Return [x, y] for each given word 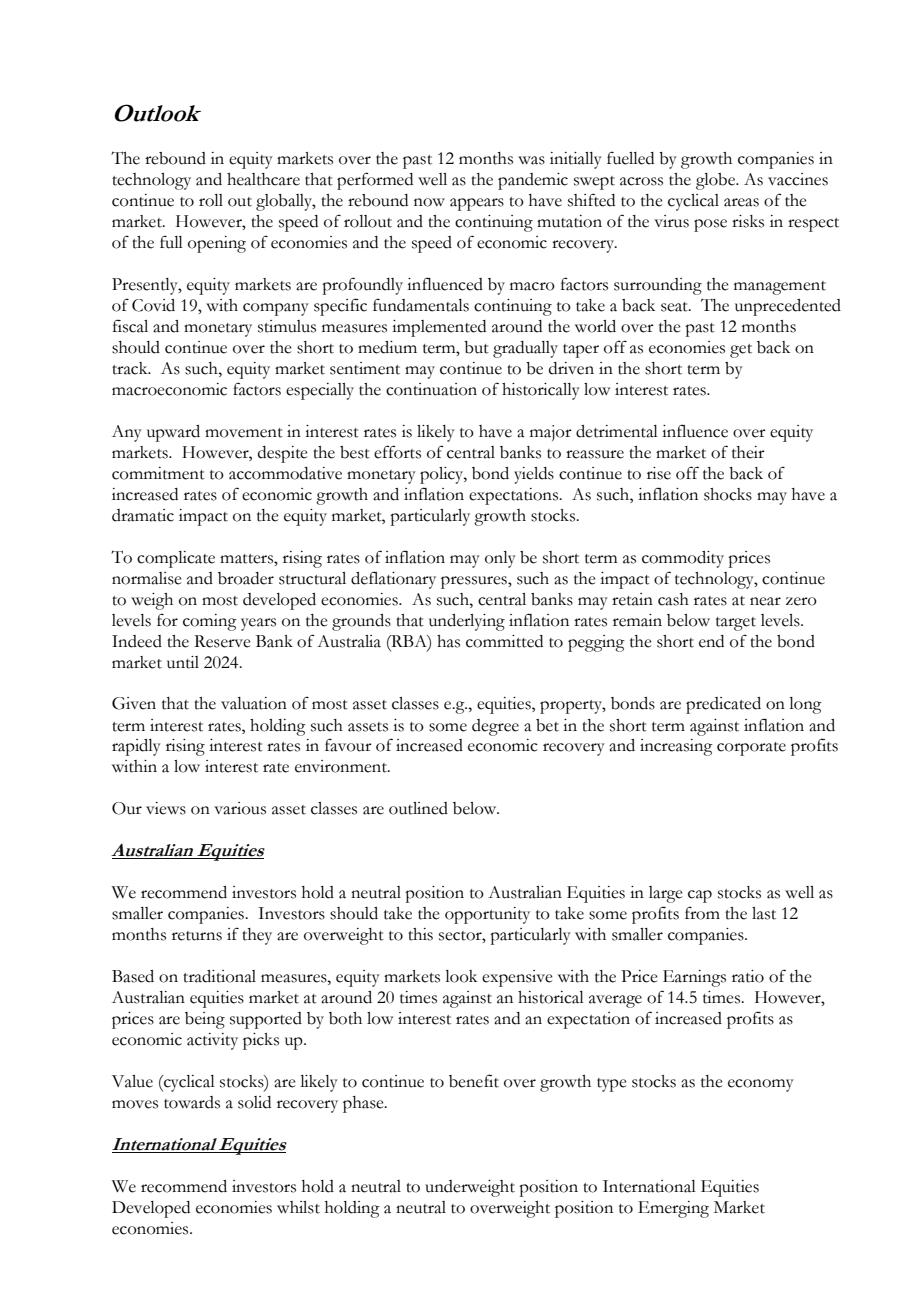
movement [244, 433]
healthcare [263, 179]
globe [716, 181]
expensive [517, 978]
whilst [298, 1207]
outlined [418, 808]
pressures [475, 582]
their [748, 452]
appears [477, 204]
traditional [219, 976]
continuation [431, 389]
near [765, 601]
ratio [748, 976]
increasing [676, 747]
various [240, 808]
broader [246, 578]
